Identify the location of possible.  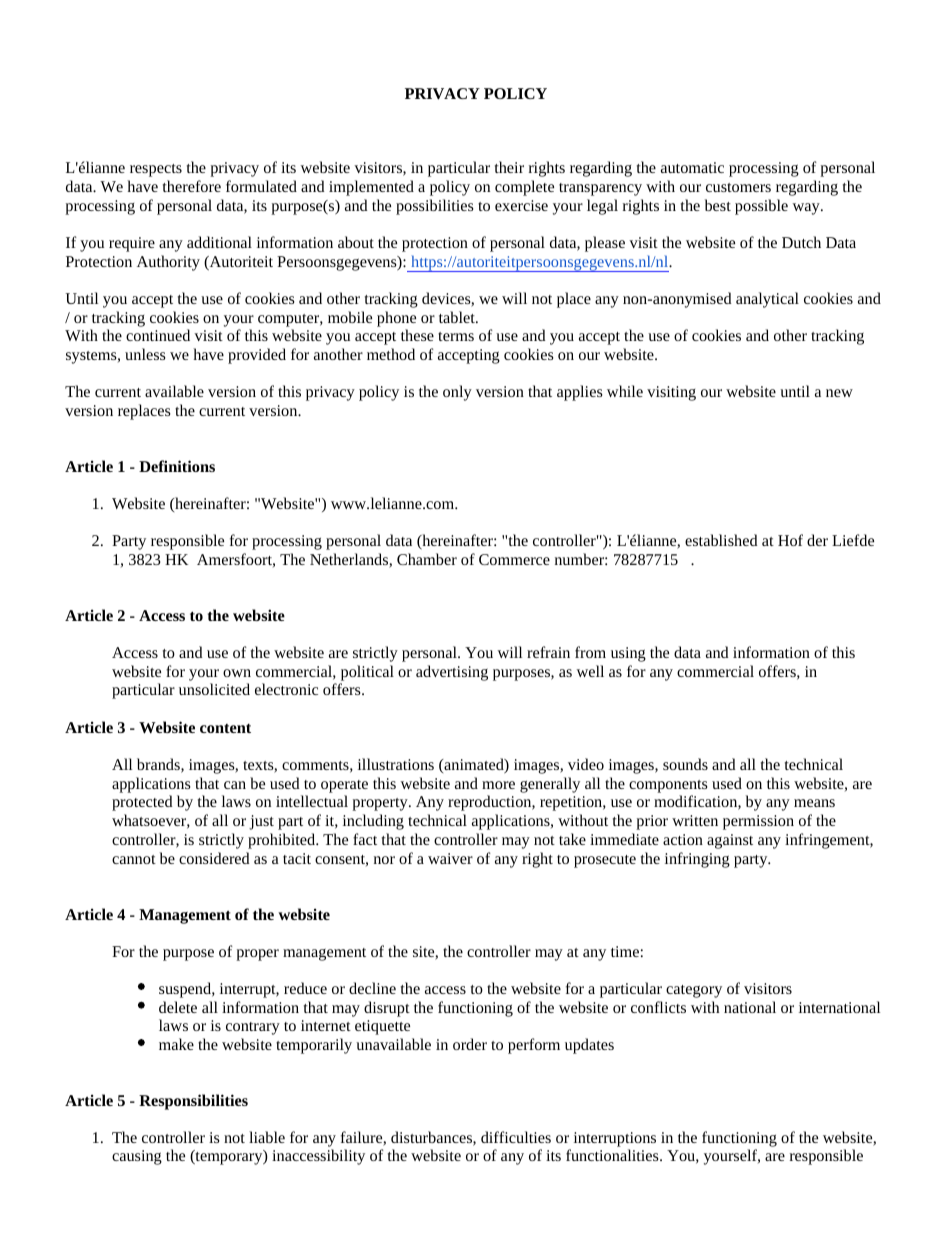
(761, 207).
